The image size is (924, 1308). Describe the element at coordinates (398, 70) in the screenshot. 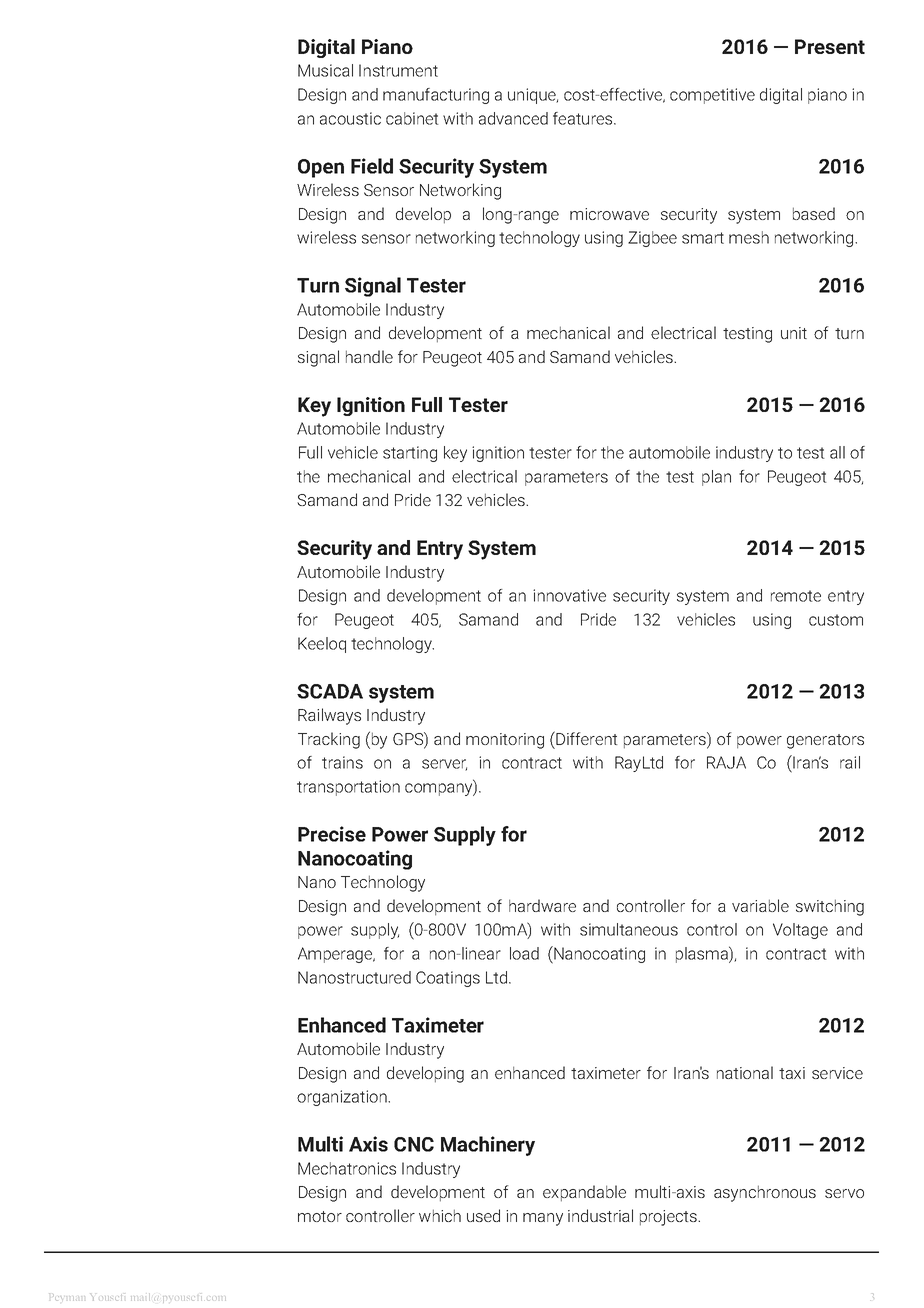

I see `Instrument` at that location.
